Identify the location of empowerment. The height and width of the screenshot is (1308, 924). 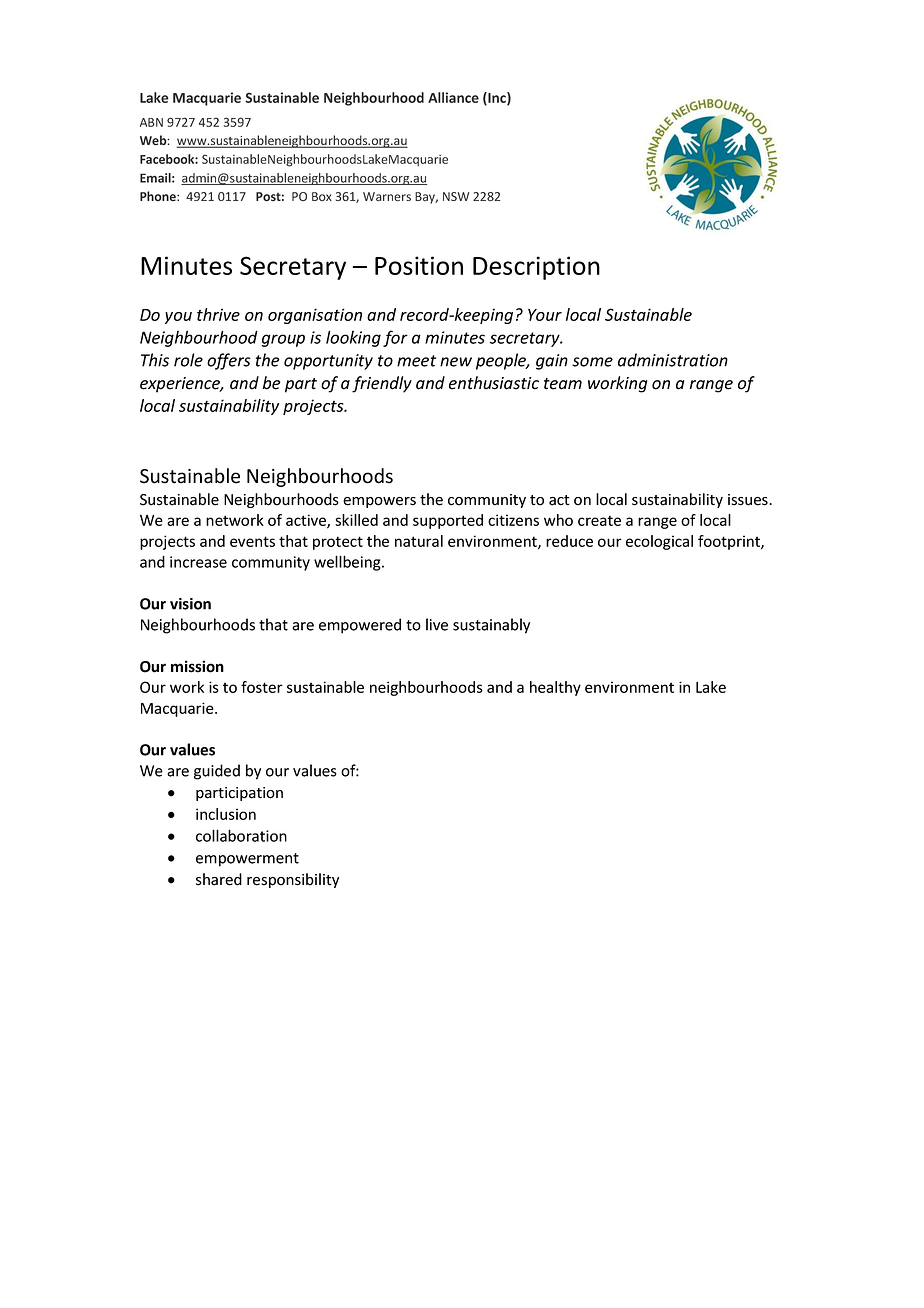
(247, 860).
